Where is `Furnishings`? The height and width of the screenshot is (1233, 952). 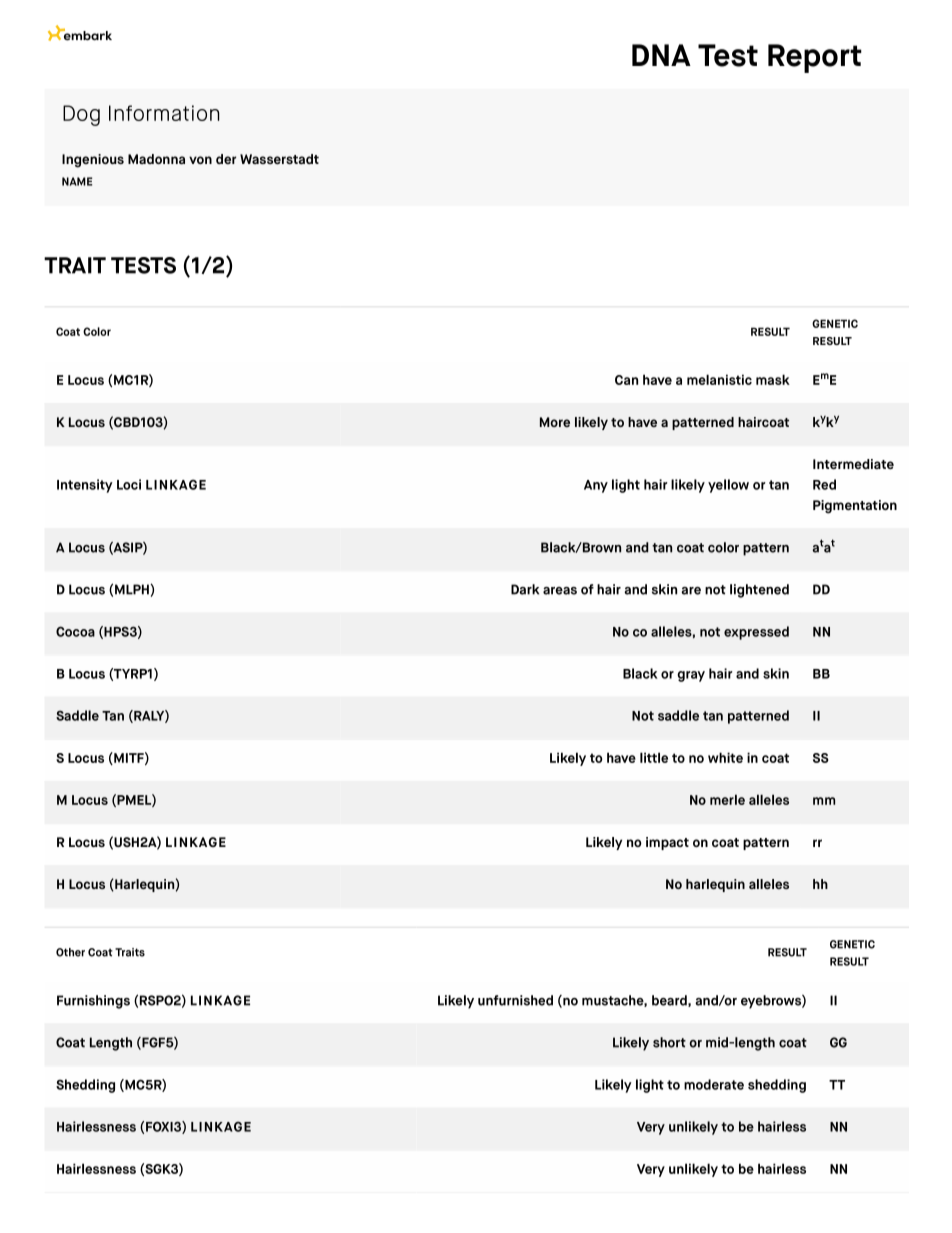 Furnishings is located at coordinates (93, 1002).
